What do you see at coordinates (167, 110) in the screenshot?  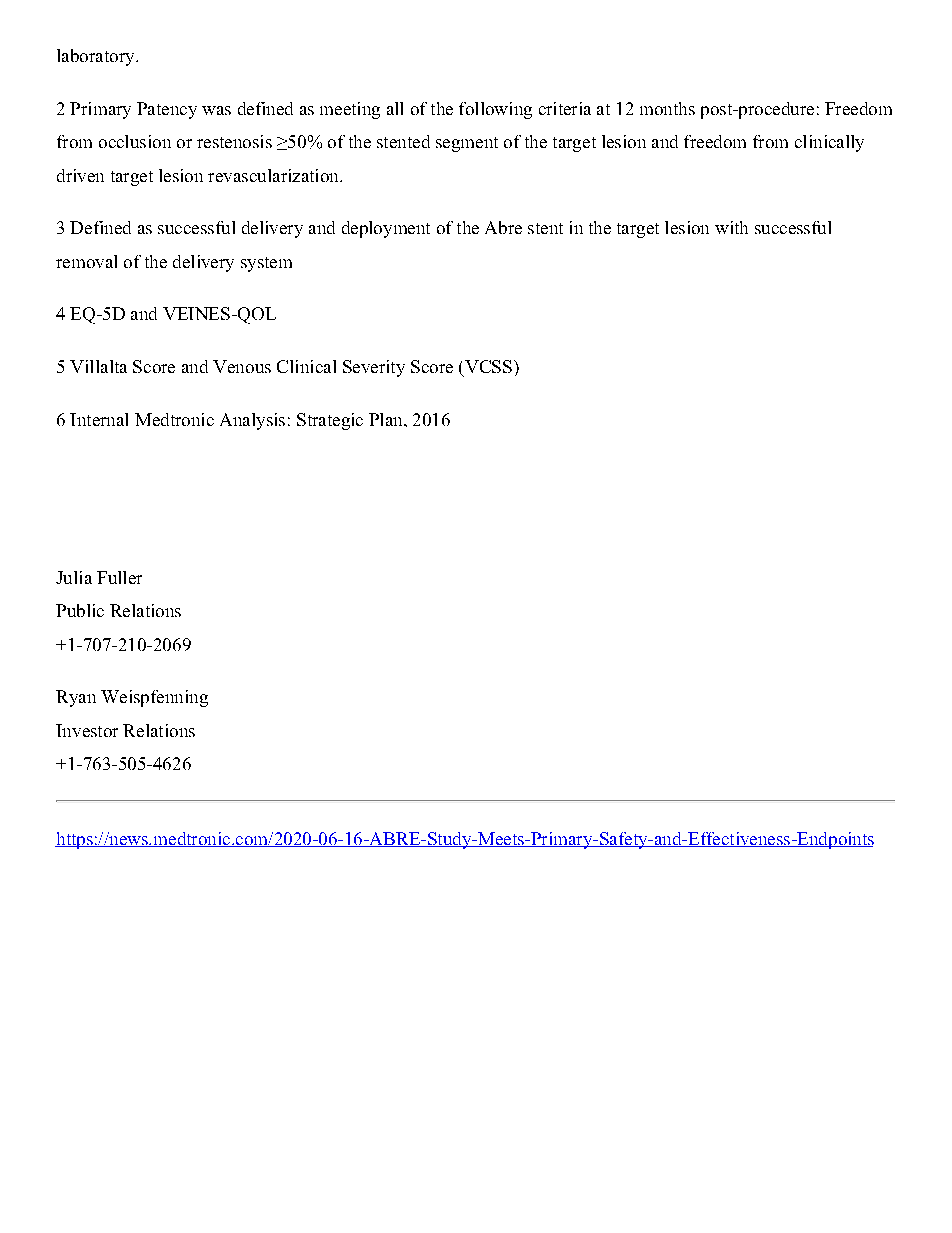 I see `Patency` at bounding box center [167, 110].
